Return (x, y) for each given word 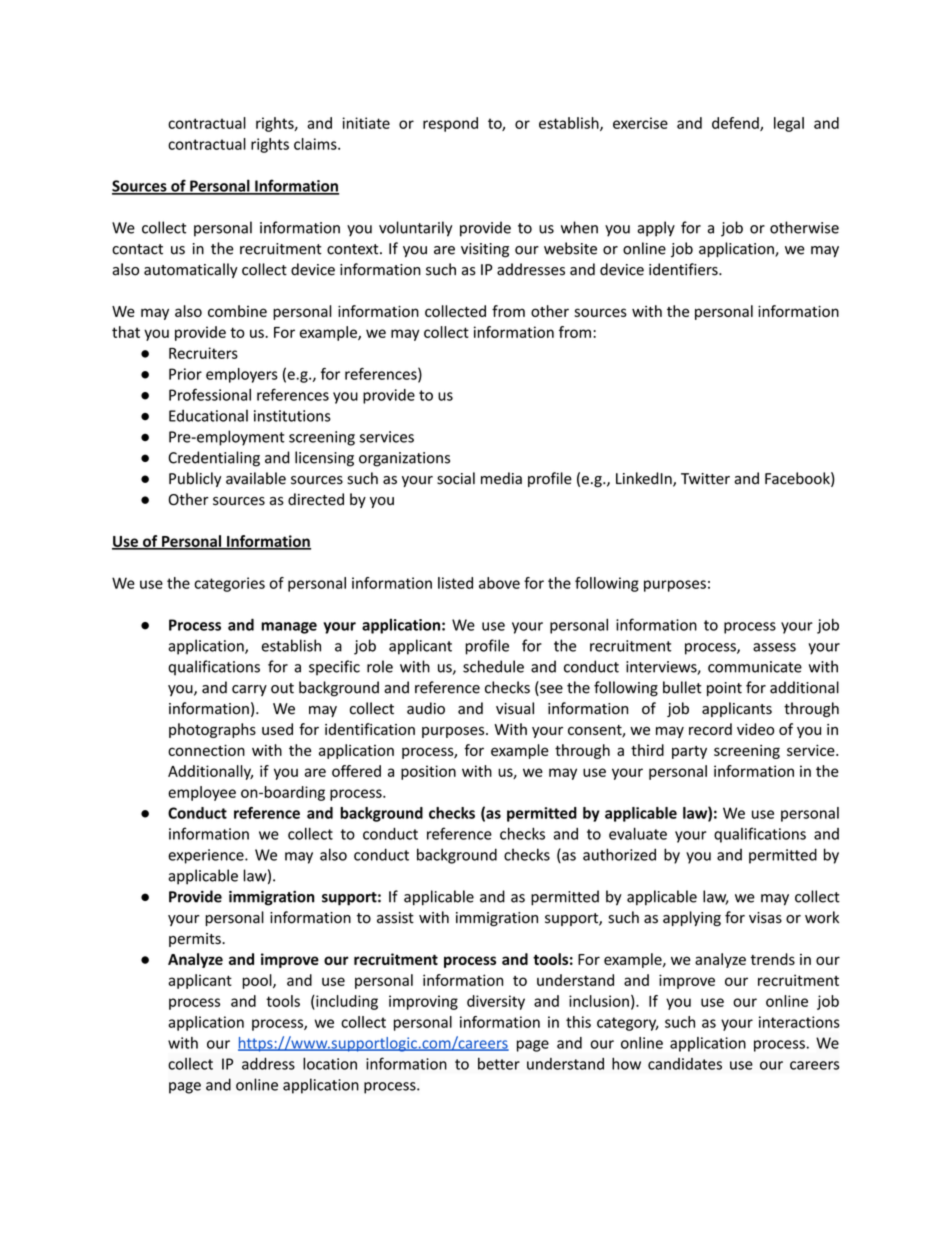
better (499, 1064)
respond (450, 124)
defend (736, 124)
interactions (799, 1022)
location (330, 1063)
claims (316, 144)
